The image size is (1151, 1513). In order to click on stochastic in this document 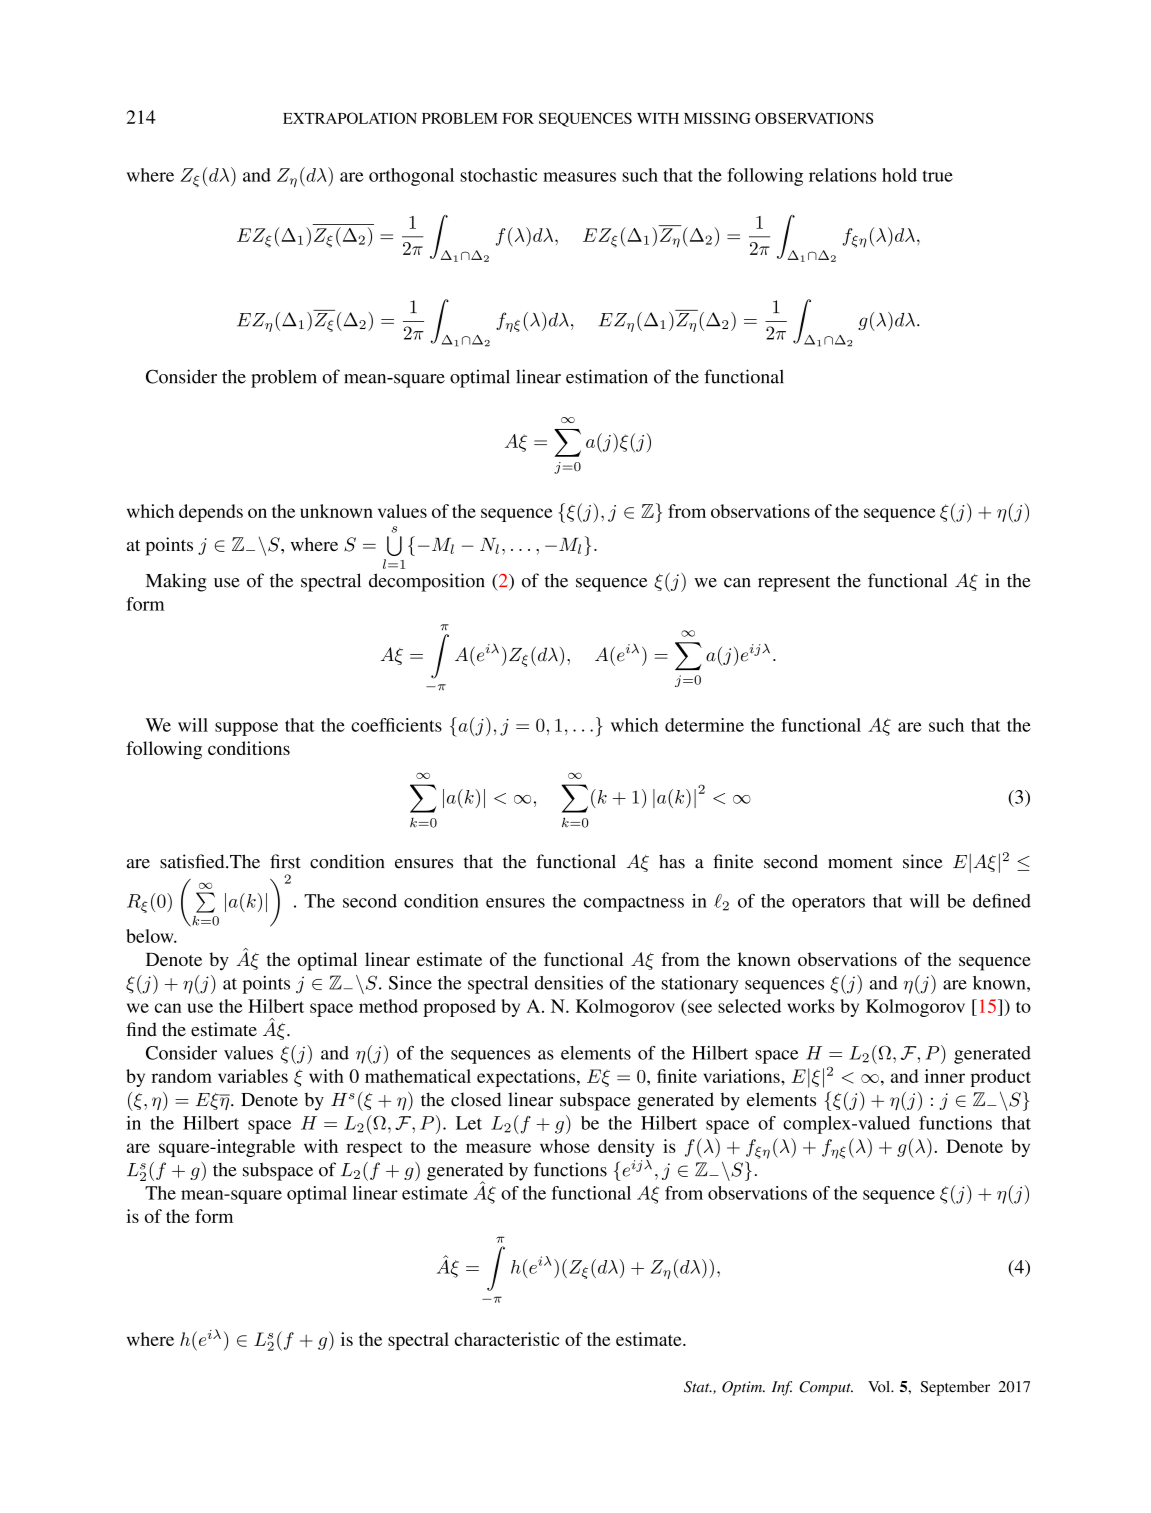, I will do `click(498, 175)`.
